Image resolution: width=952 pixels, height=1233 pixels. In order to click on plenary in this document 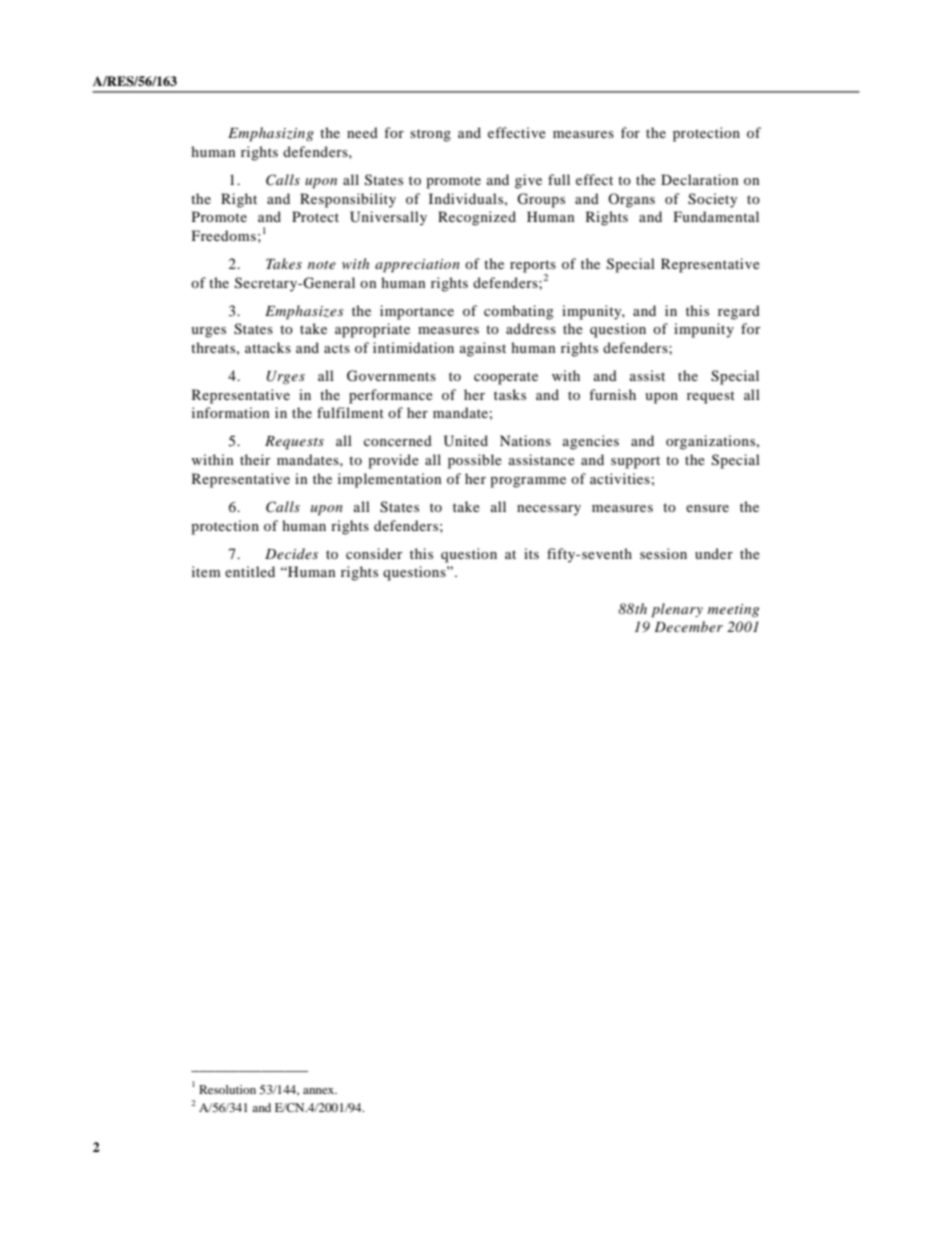, I will do `click(677, 610)`.
